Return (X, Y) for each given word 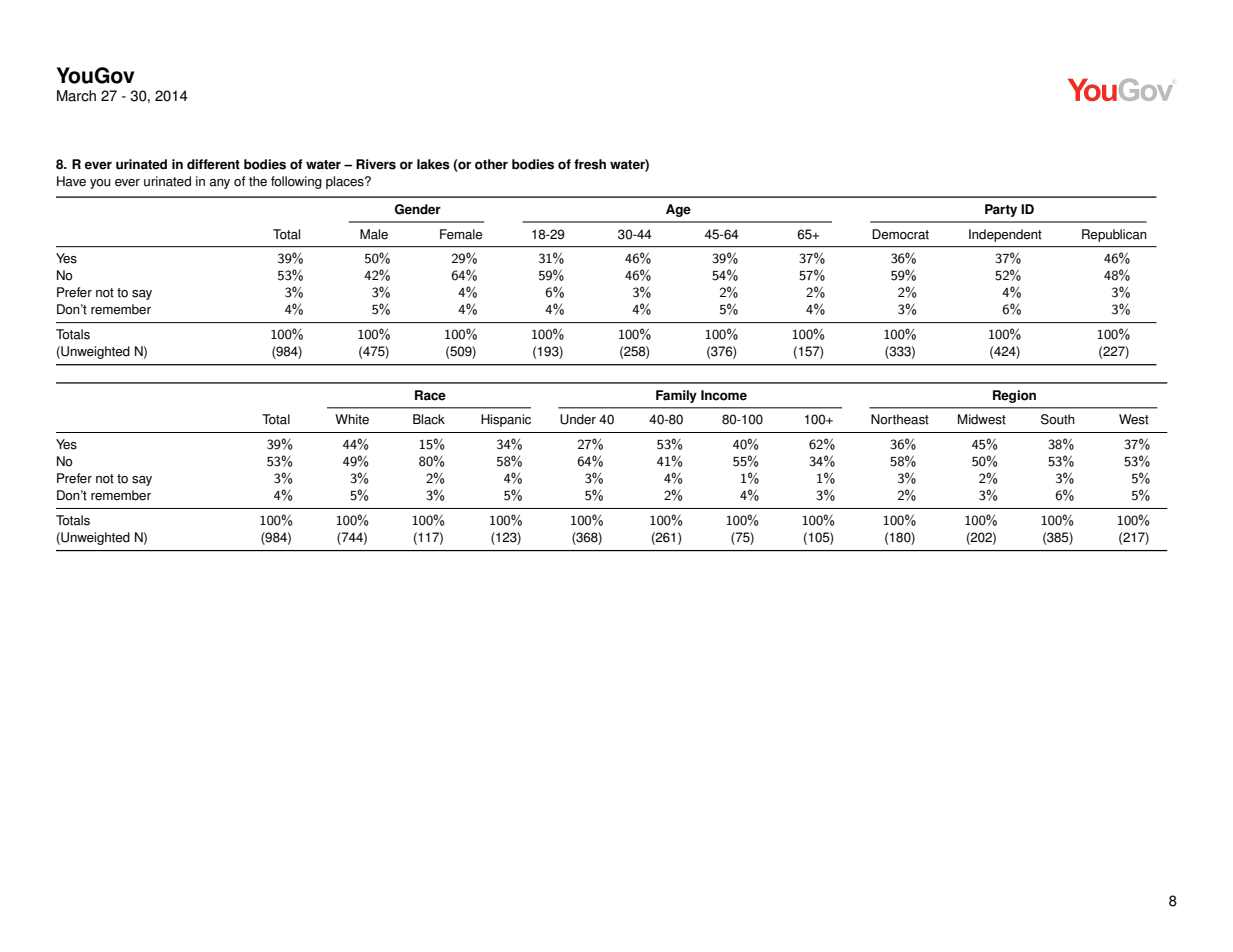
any (220, 184)
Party (1001, 210)
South (1058, 419)
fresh (590, 164)
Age (678, 210)
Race (430, 395)
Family (676, 396)
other (491, 164)
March (76, 96)
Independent (1005, 235)
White (352, 419)
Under (578, 419)
